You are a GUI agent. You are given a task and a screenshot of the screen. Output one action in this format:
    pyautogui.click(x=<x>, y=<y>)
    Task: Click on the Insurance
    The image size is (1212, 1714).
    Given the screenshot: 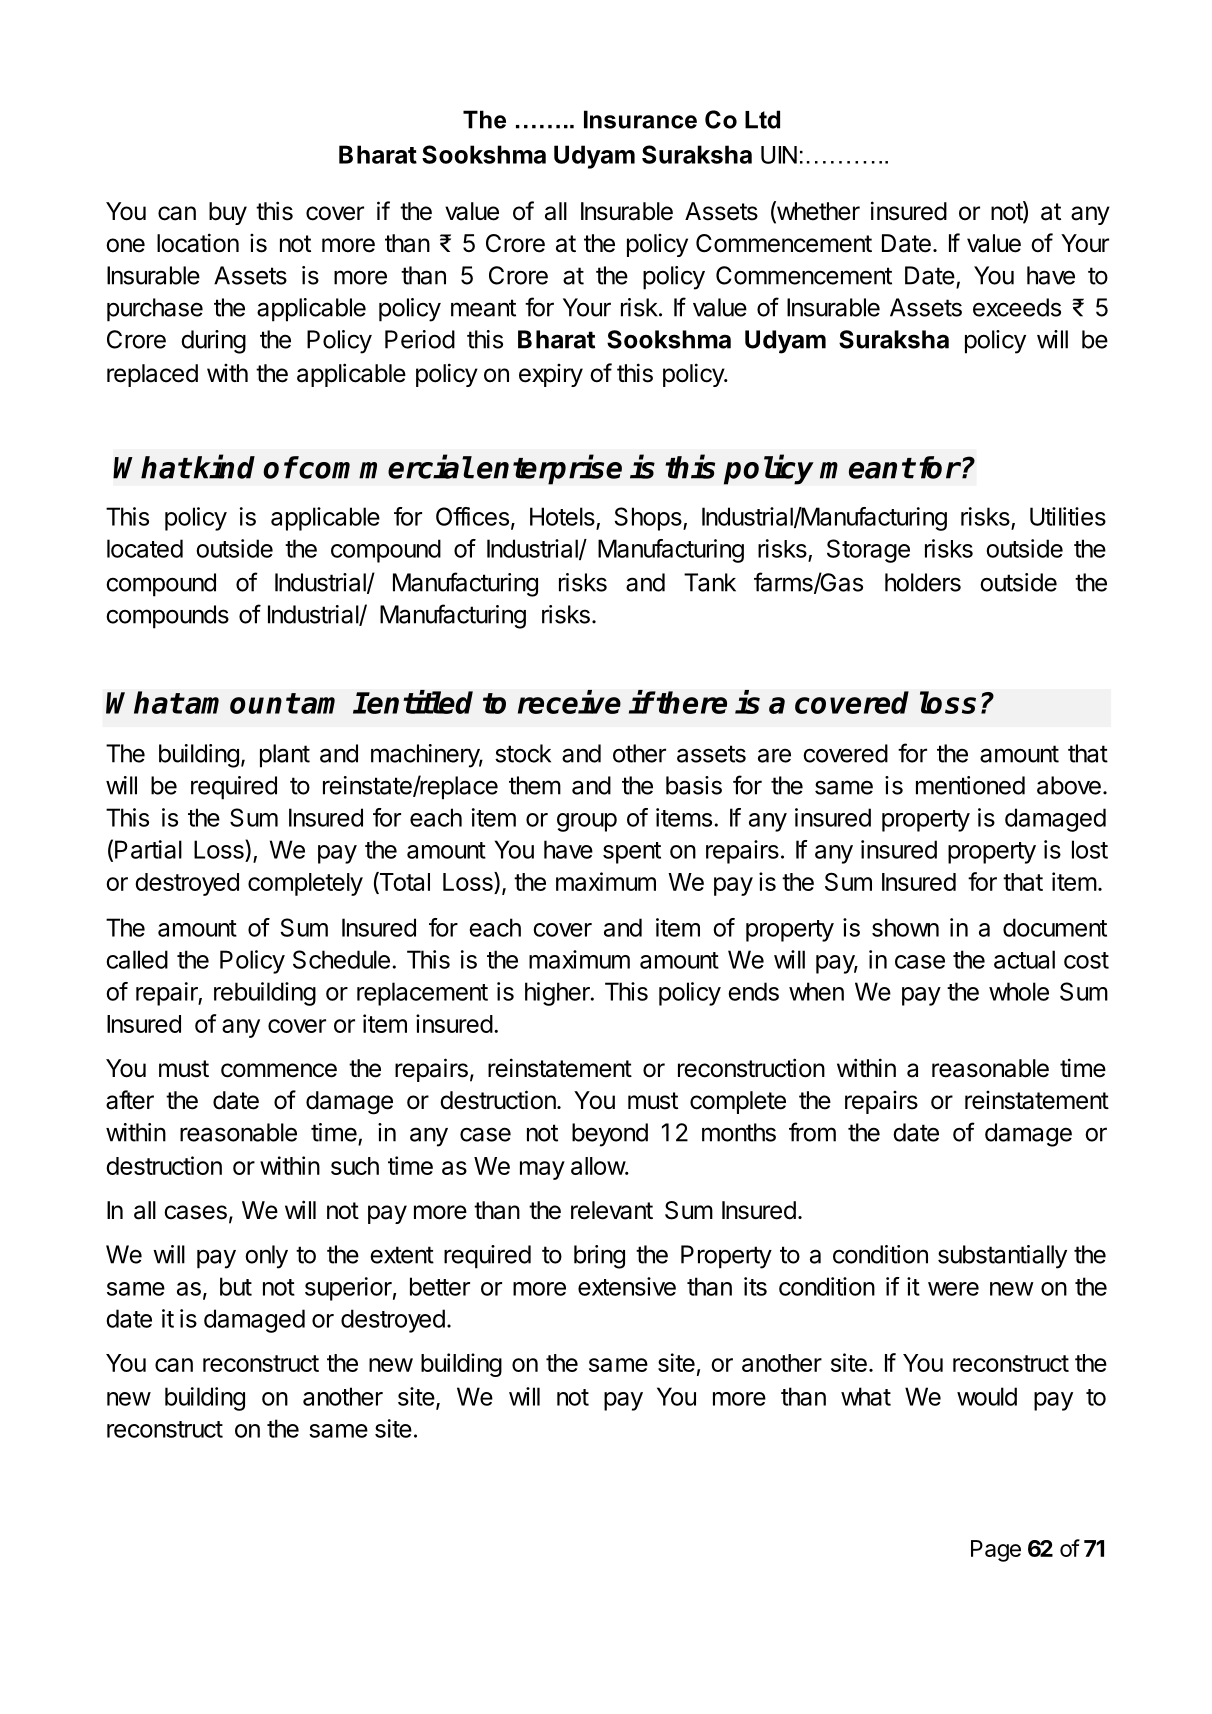 What is the action you would take?
    pyautogui.click(x=640, y=119)
